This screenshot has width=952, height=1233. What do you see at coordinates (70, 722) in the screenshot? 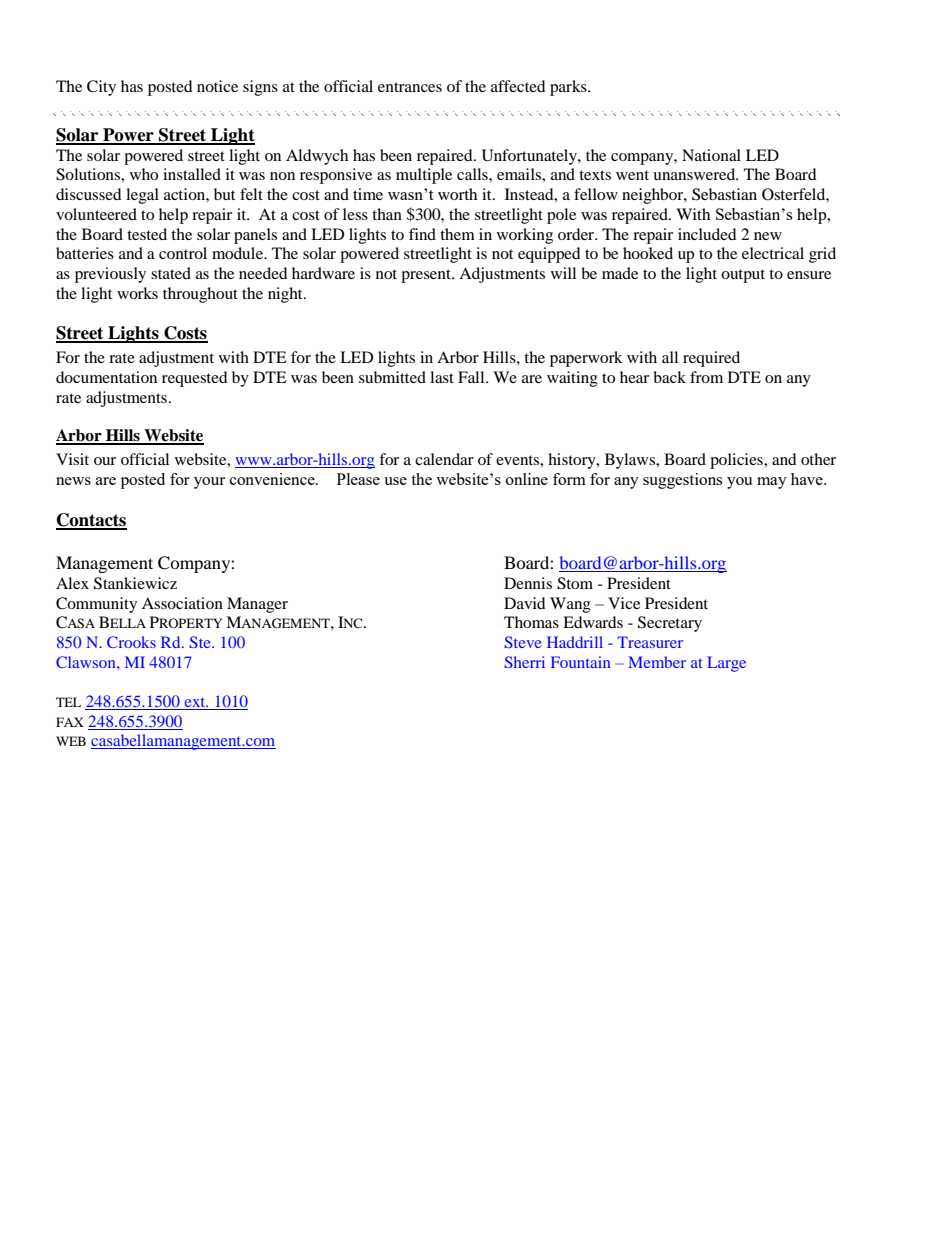
I see `FAX` at bounding box center [70, 722].
